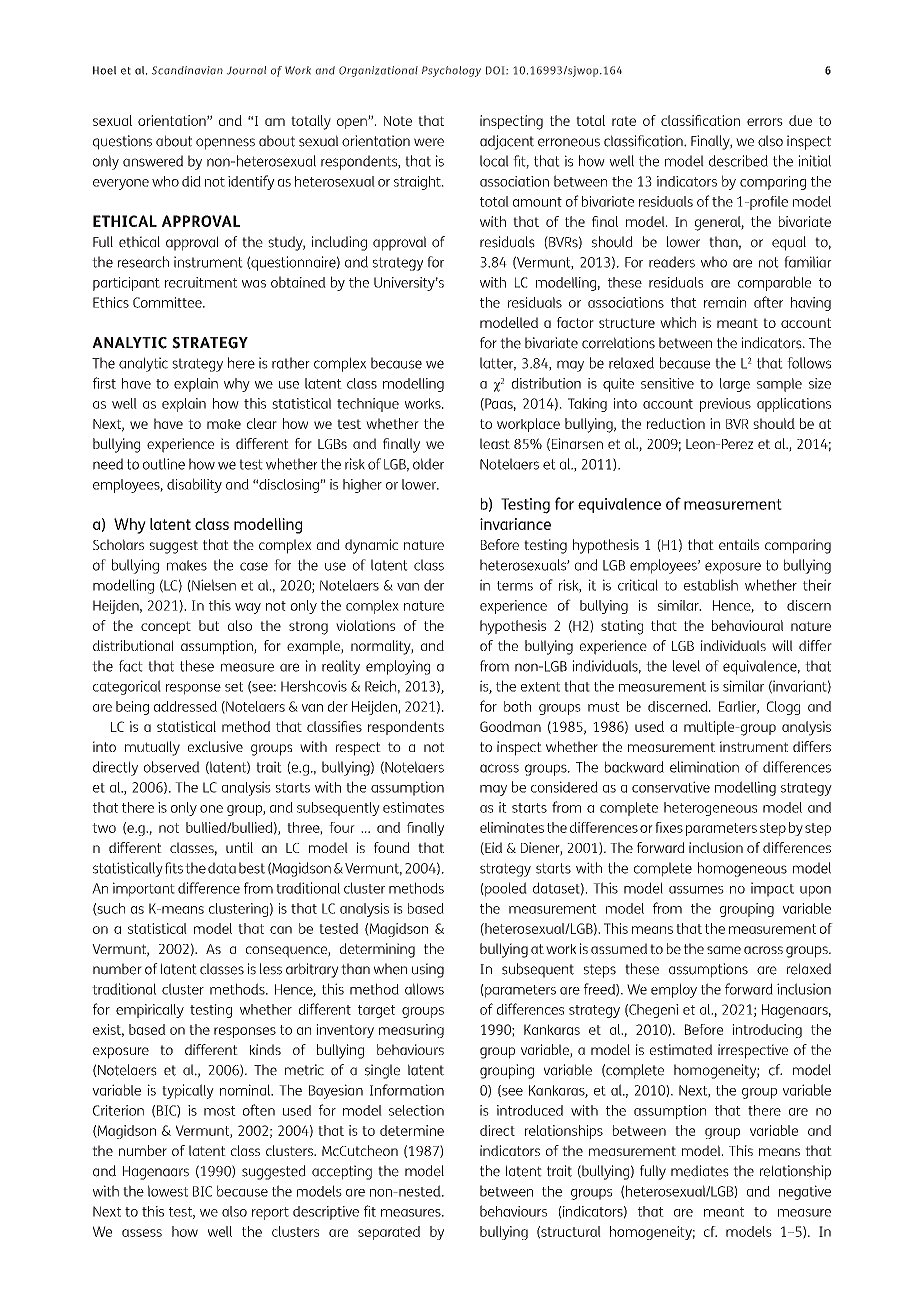  What do you see at coordinates (747, 625) in the document?
I see `behavioural` at bounding box center [747, 625].
